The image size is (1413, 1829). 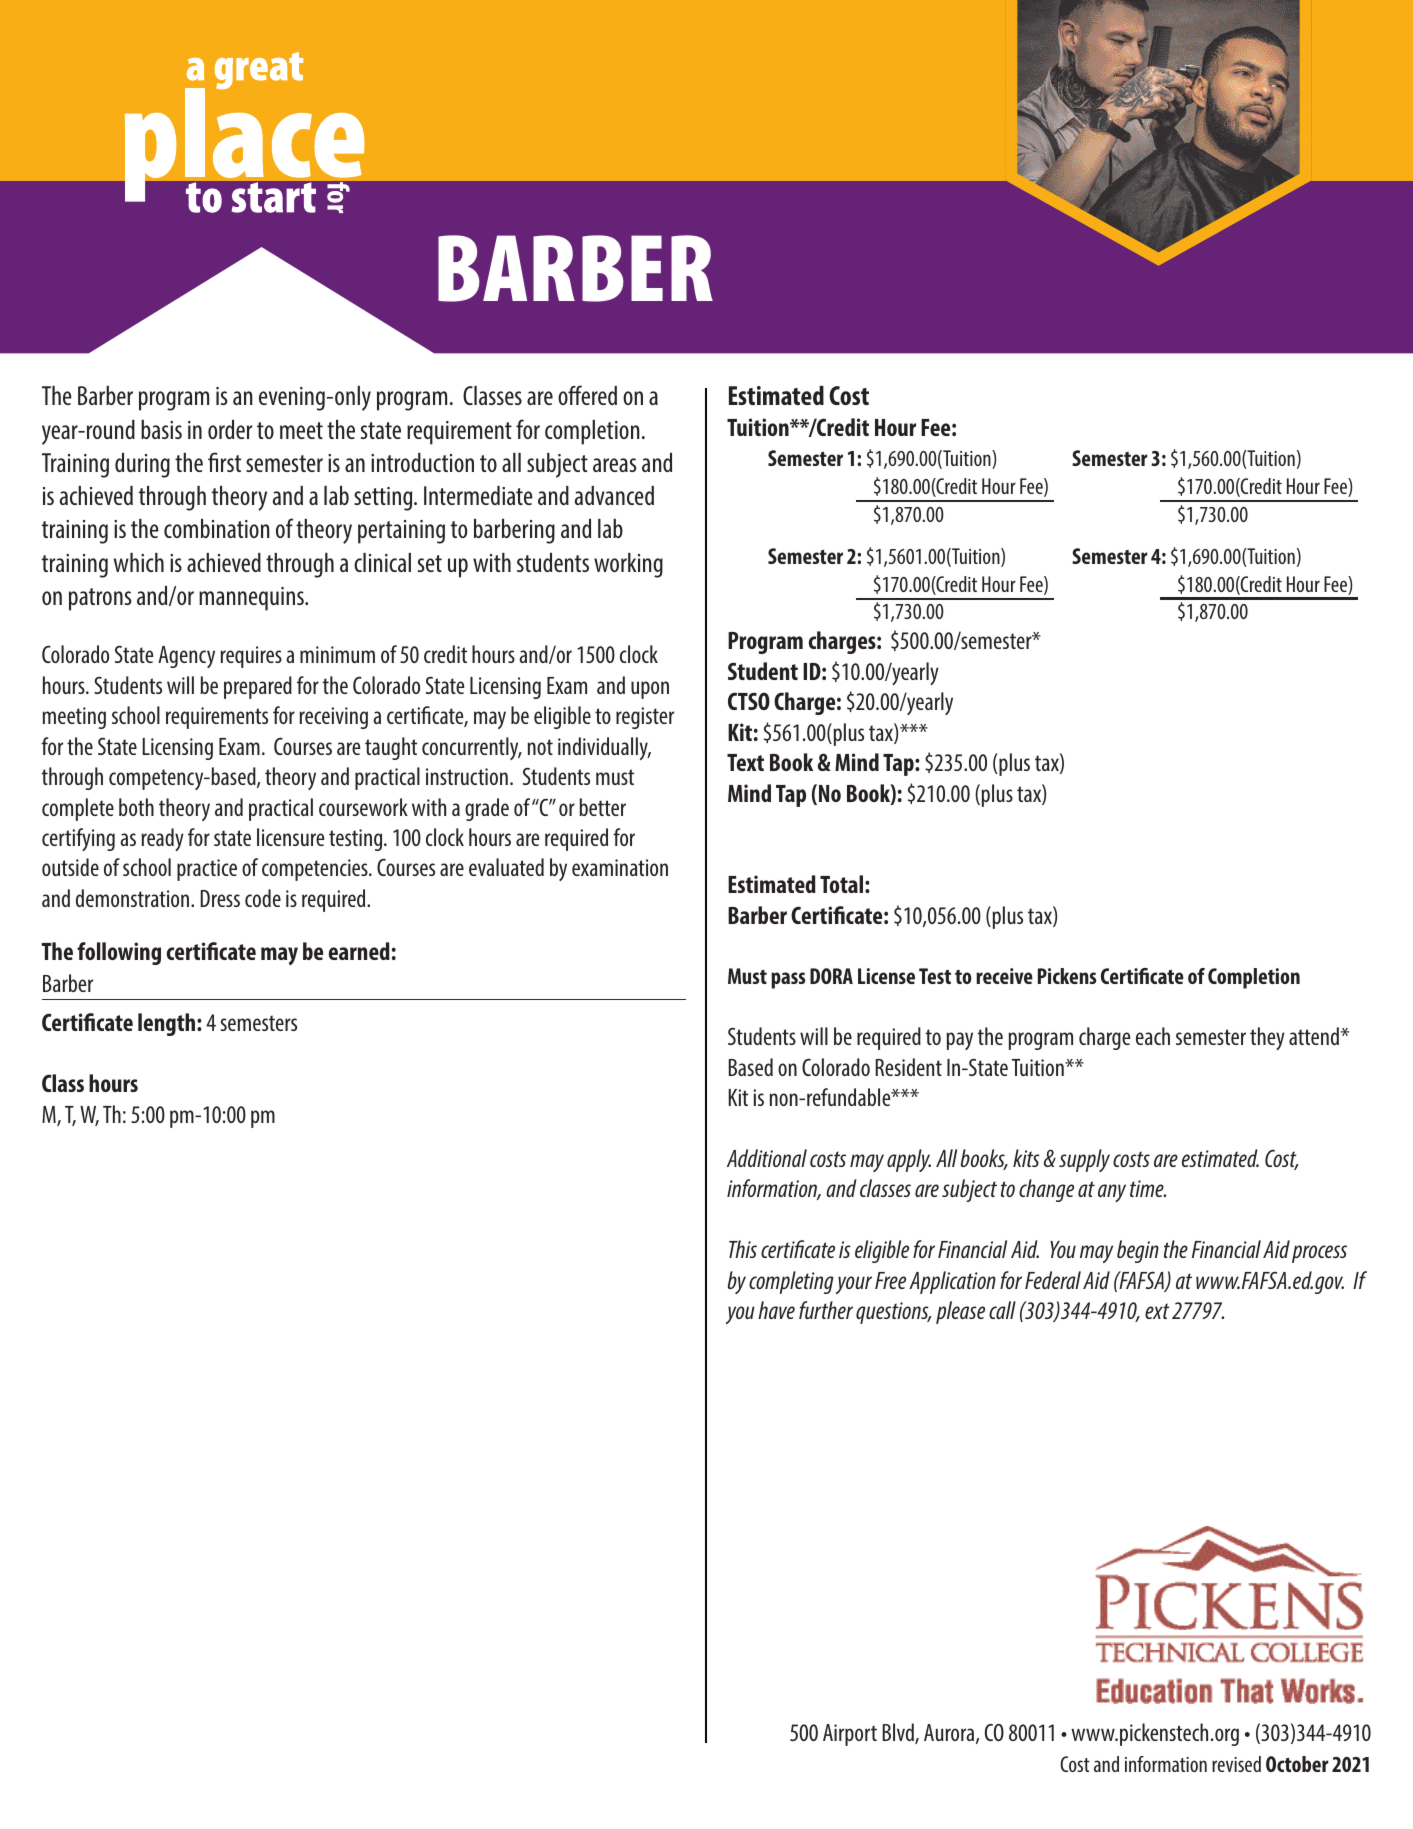 What do you see at coordinates (230, 429) in the document?
I see `order` at bounding box center [230, 429].
